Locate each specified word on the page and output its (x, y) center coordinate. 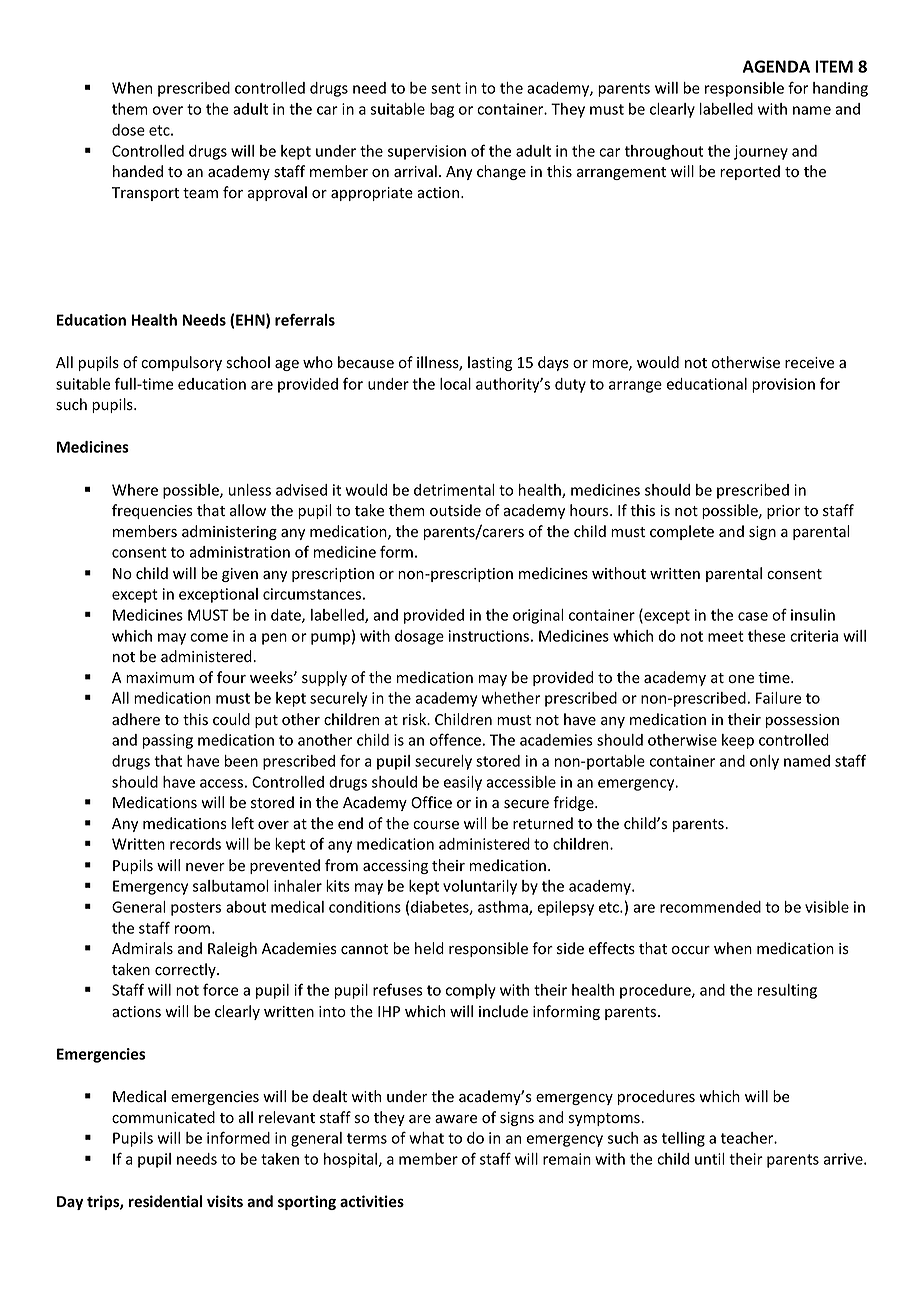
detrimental (454, 490)
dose (128, 130)
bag (442, 110)
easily (463, 783)
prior (783, 512)
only (764, 762)
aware (456, 1119)
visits (225, 1201)
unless (250, 490)
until (710, 1159)
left (243, 823)
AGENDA (776, 66)
